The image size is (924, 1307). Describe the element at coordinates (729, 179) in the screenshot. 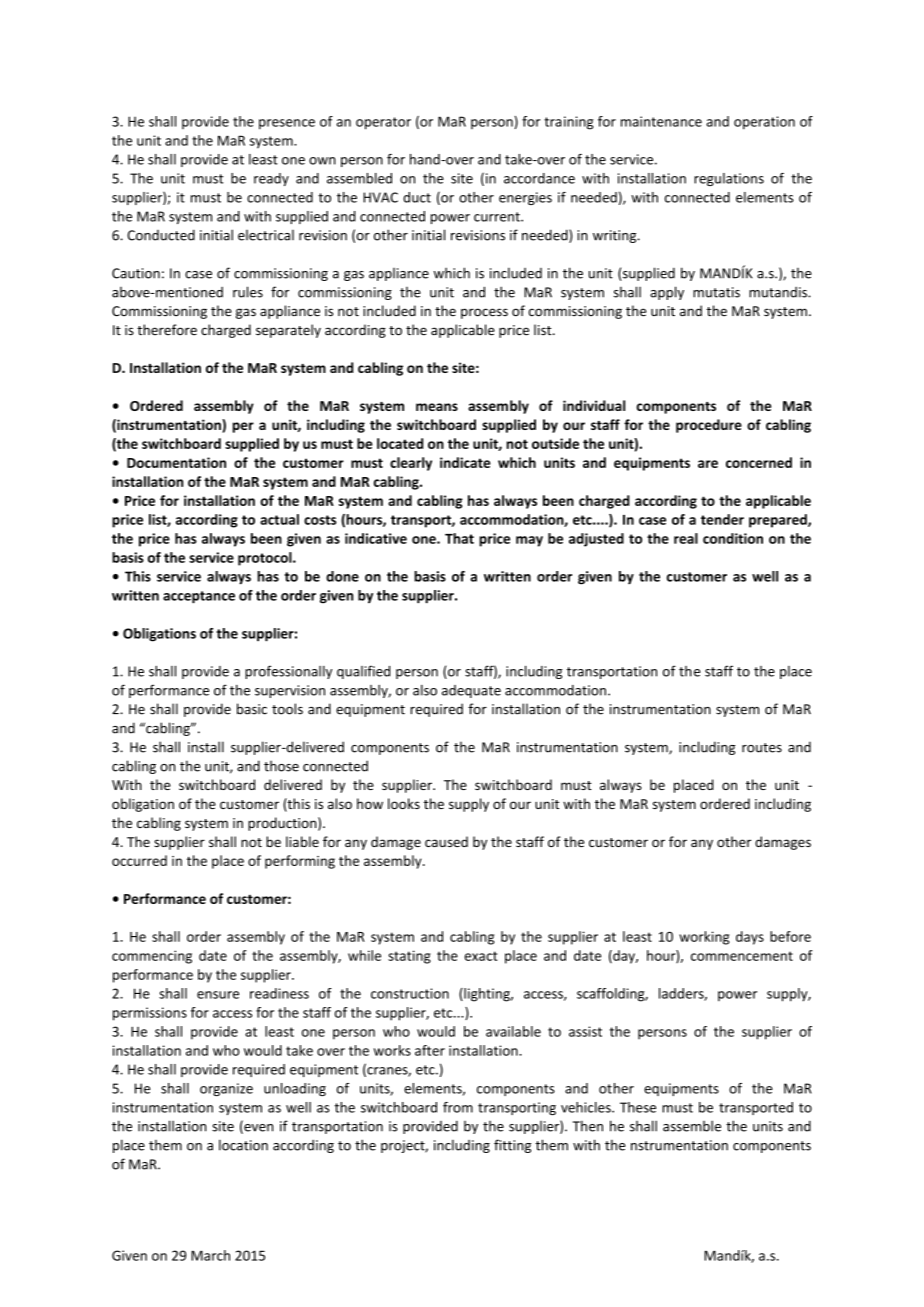

I see `regulations` at that location.
